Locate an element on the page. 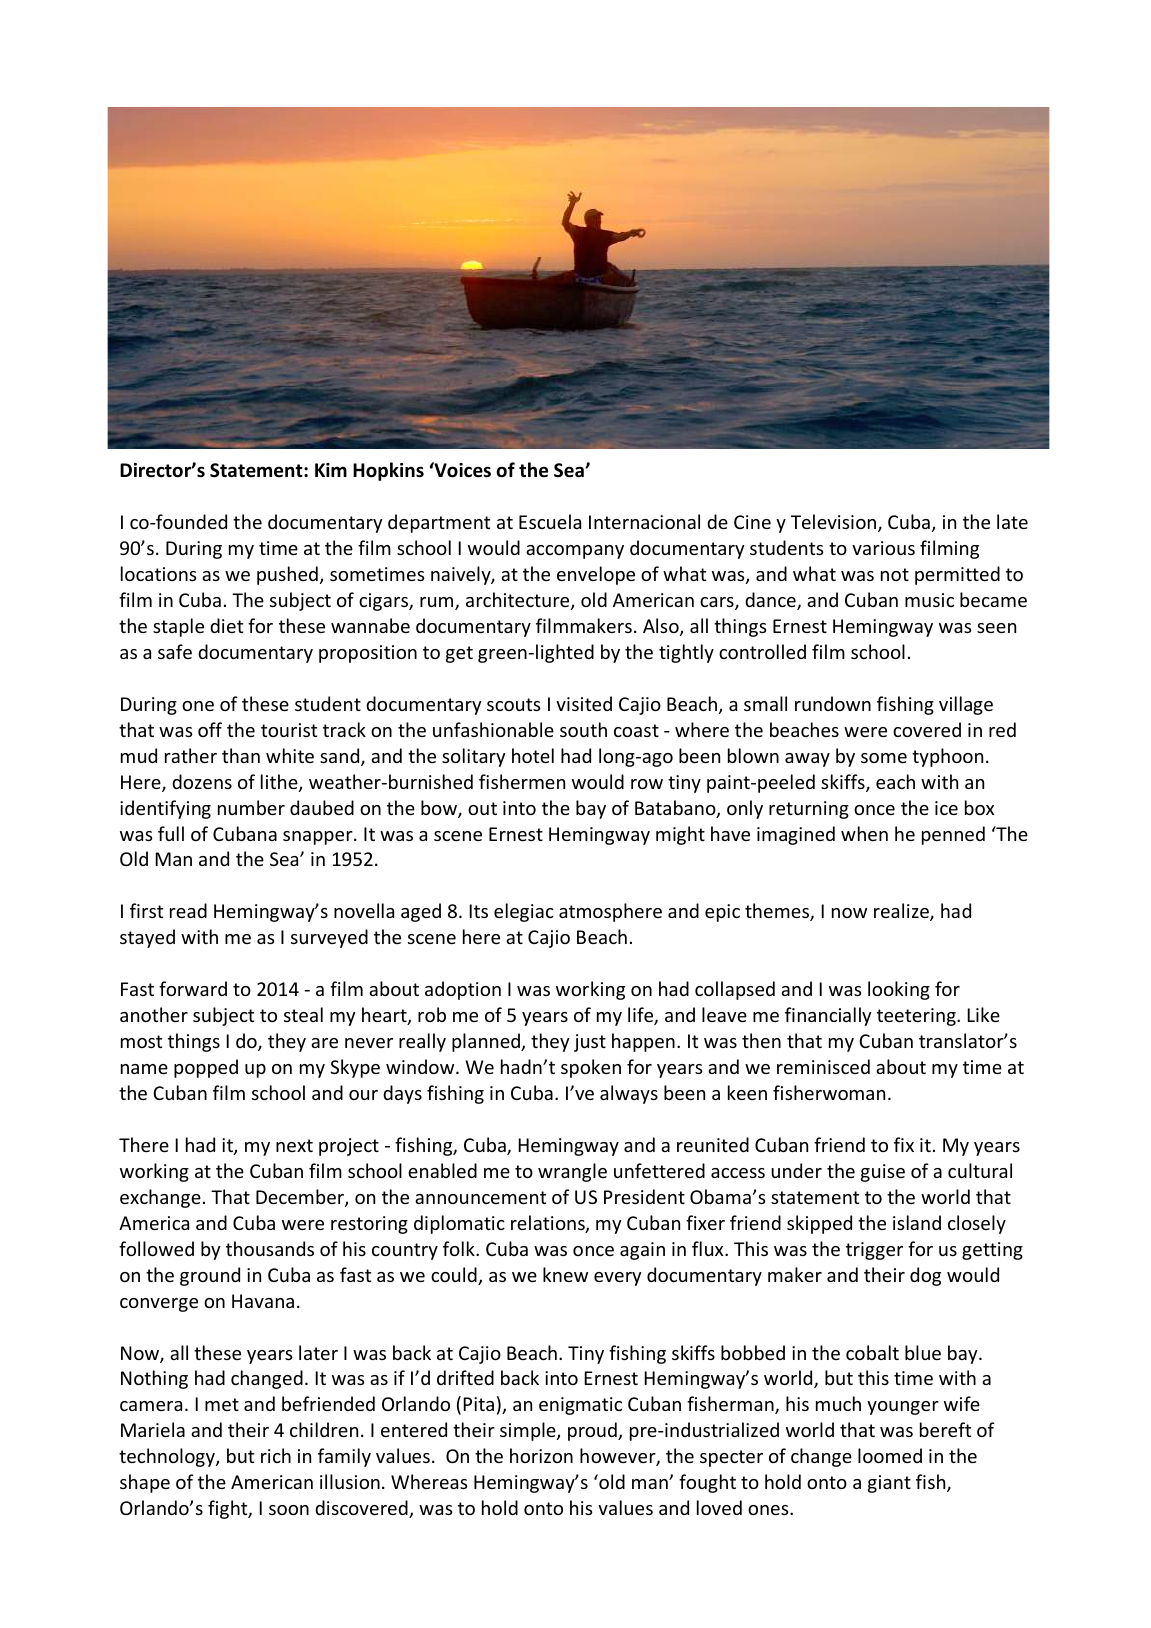 Image resolution: width=1151 pixels, height=1628 pixels. Television is located at coordinates (835, 523).
